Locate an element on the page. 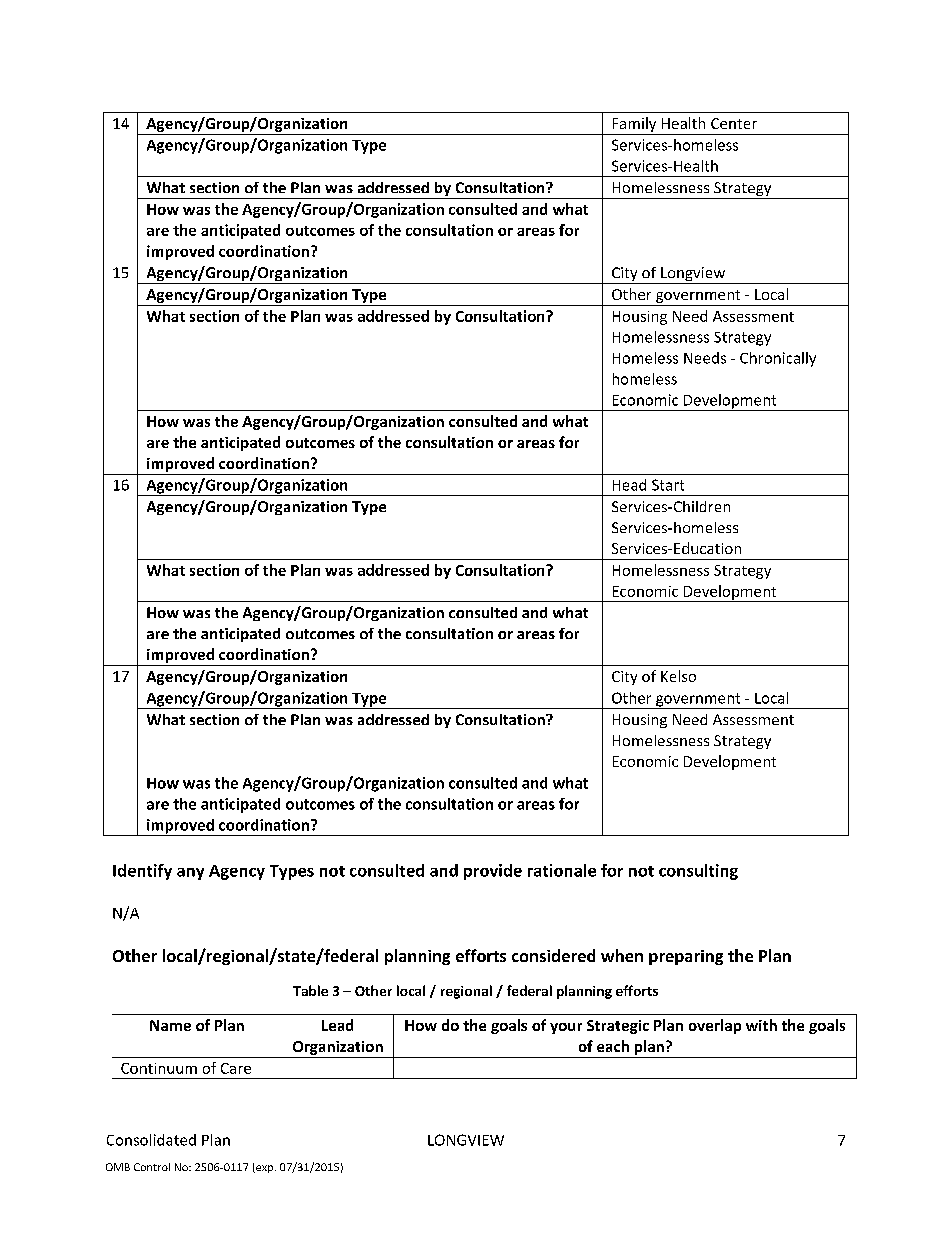 This document has height=1233, width=952. Kelso is located at coordinates (678, 676).
